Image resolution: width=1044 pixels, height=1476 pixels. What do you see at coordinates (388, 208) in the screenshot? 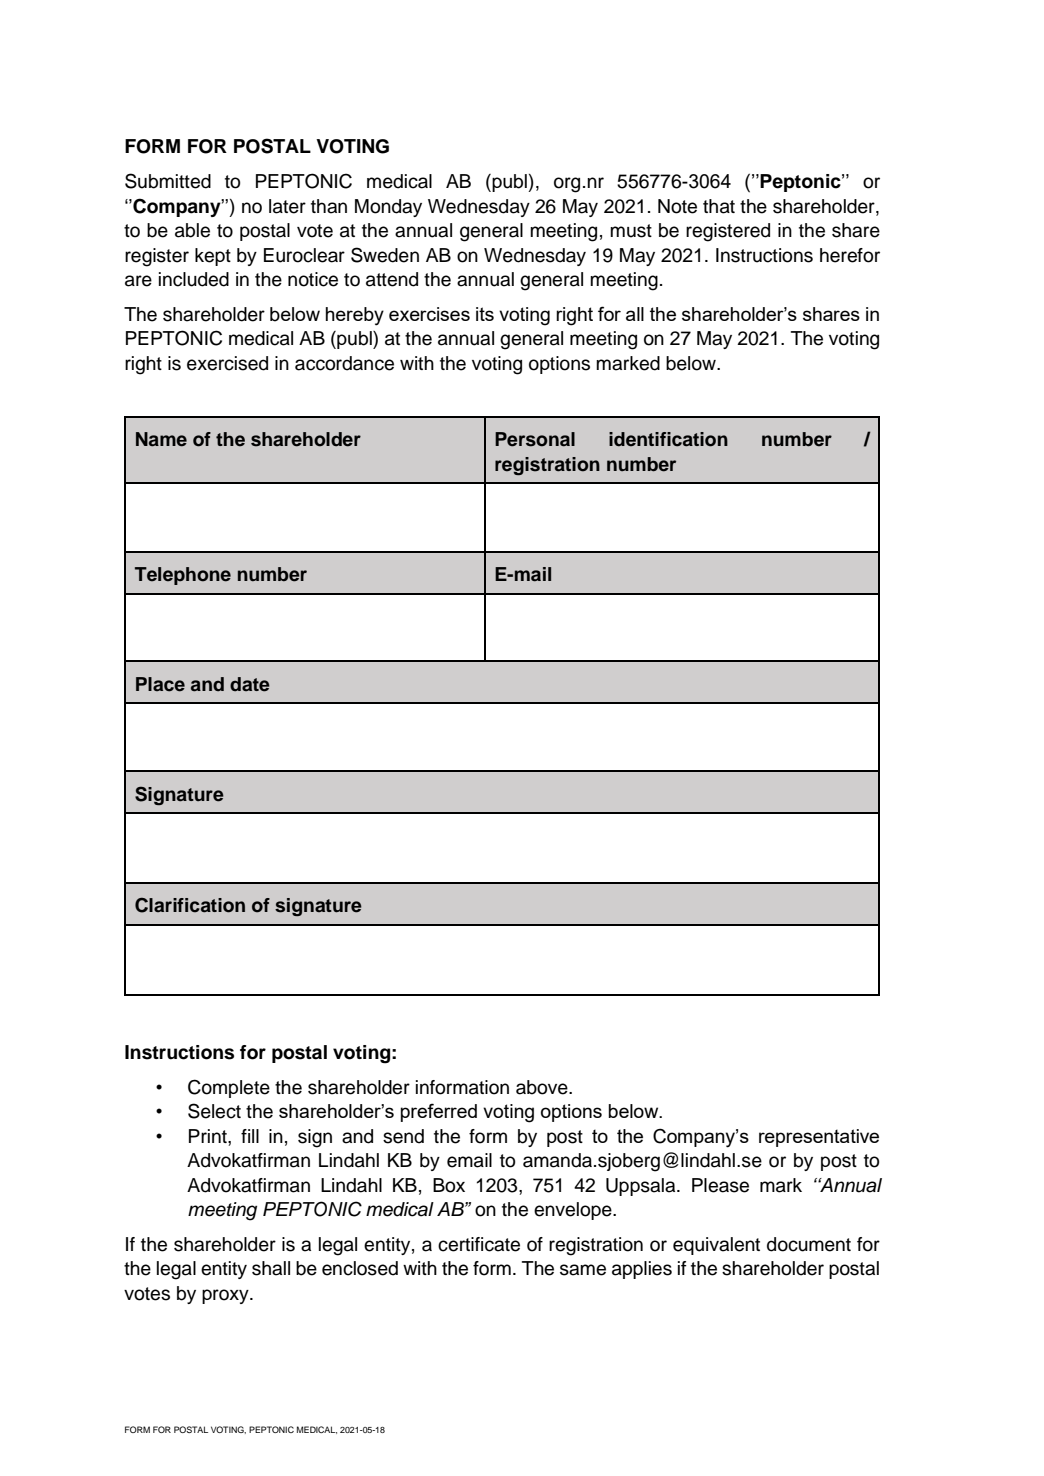
I see `Monday` at bounding box center [388, 208].
